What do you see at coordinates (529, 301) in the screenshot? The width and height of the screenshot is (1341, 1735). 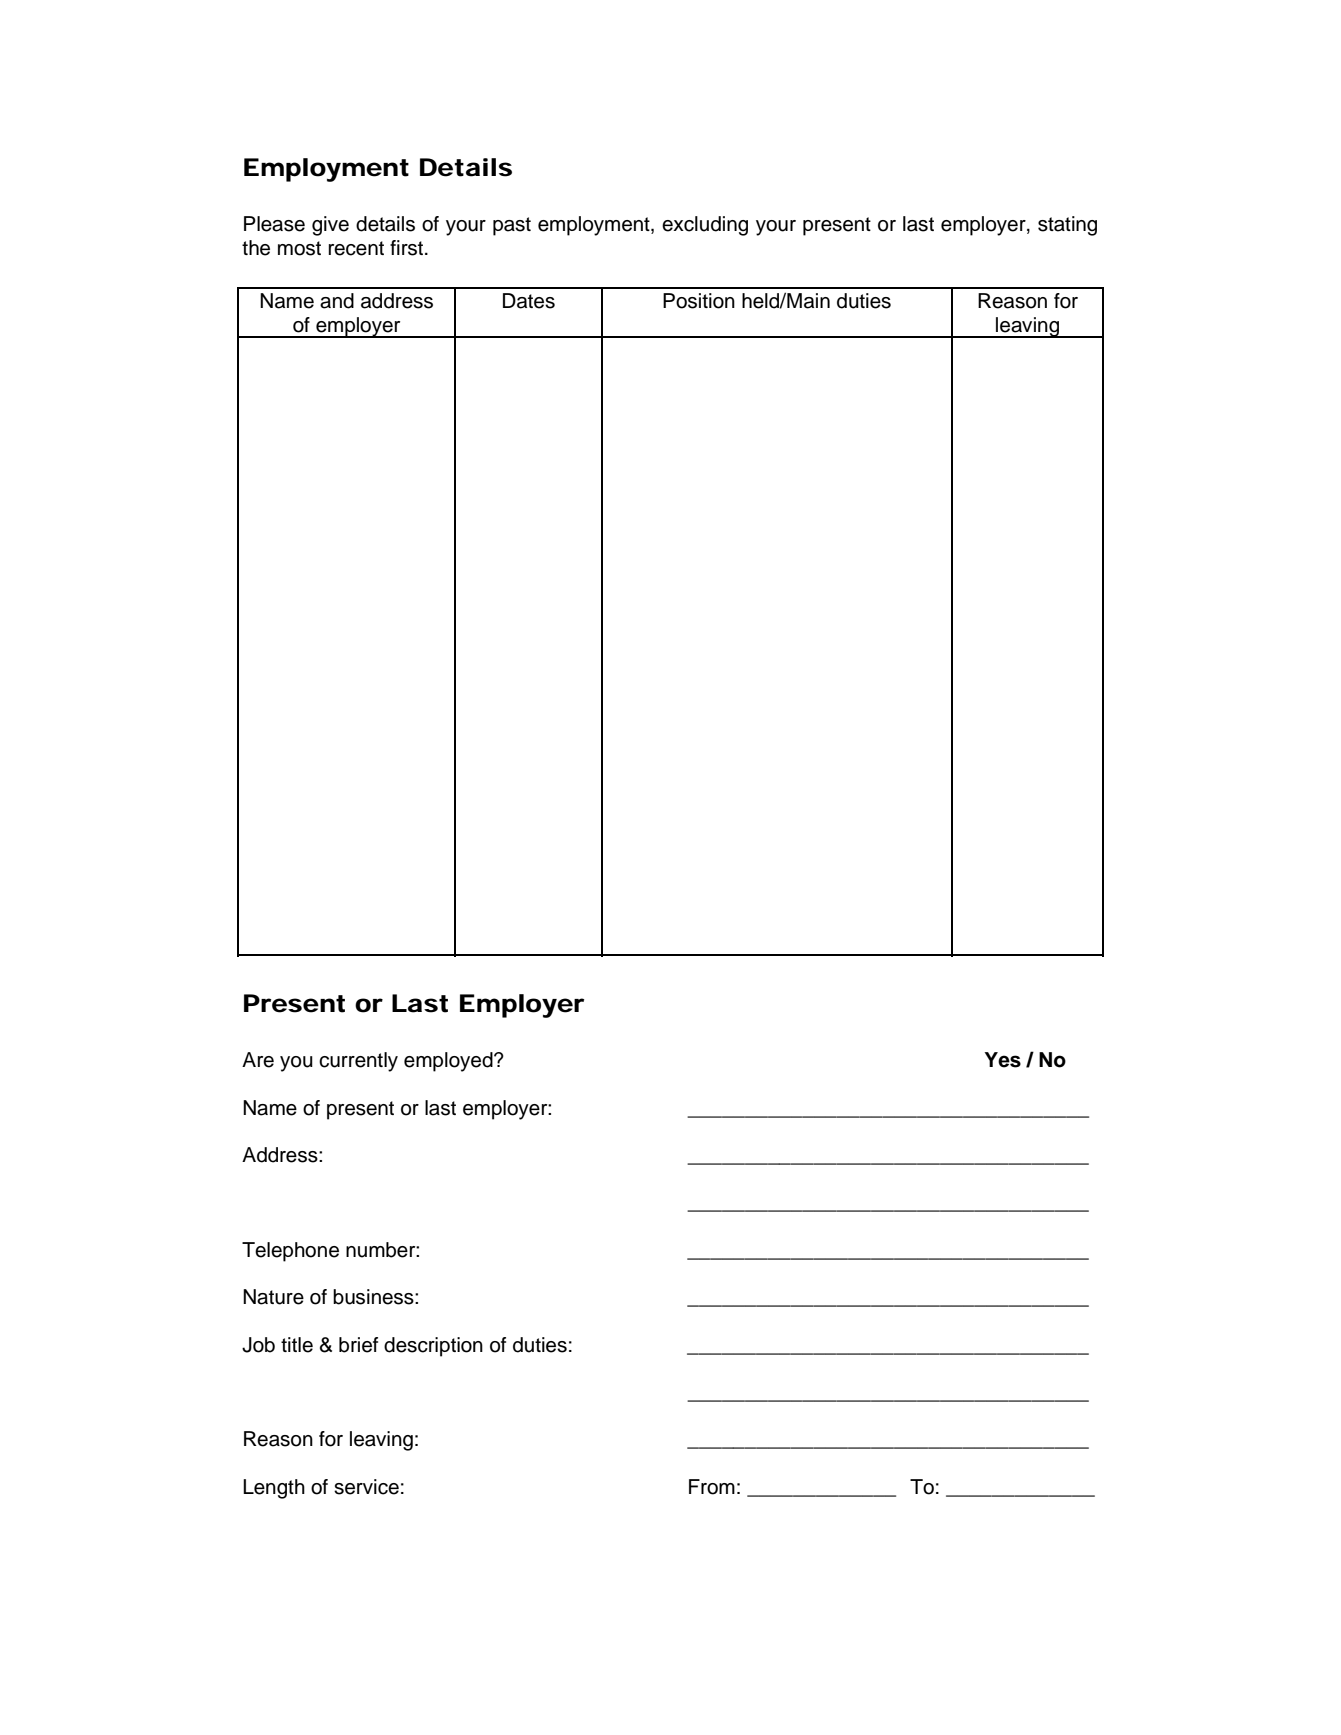 I see `Dates` at bounding box center [529, 301].
